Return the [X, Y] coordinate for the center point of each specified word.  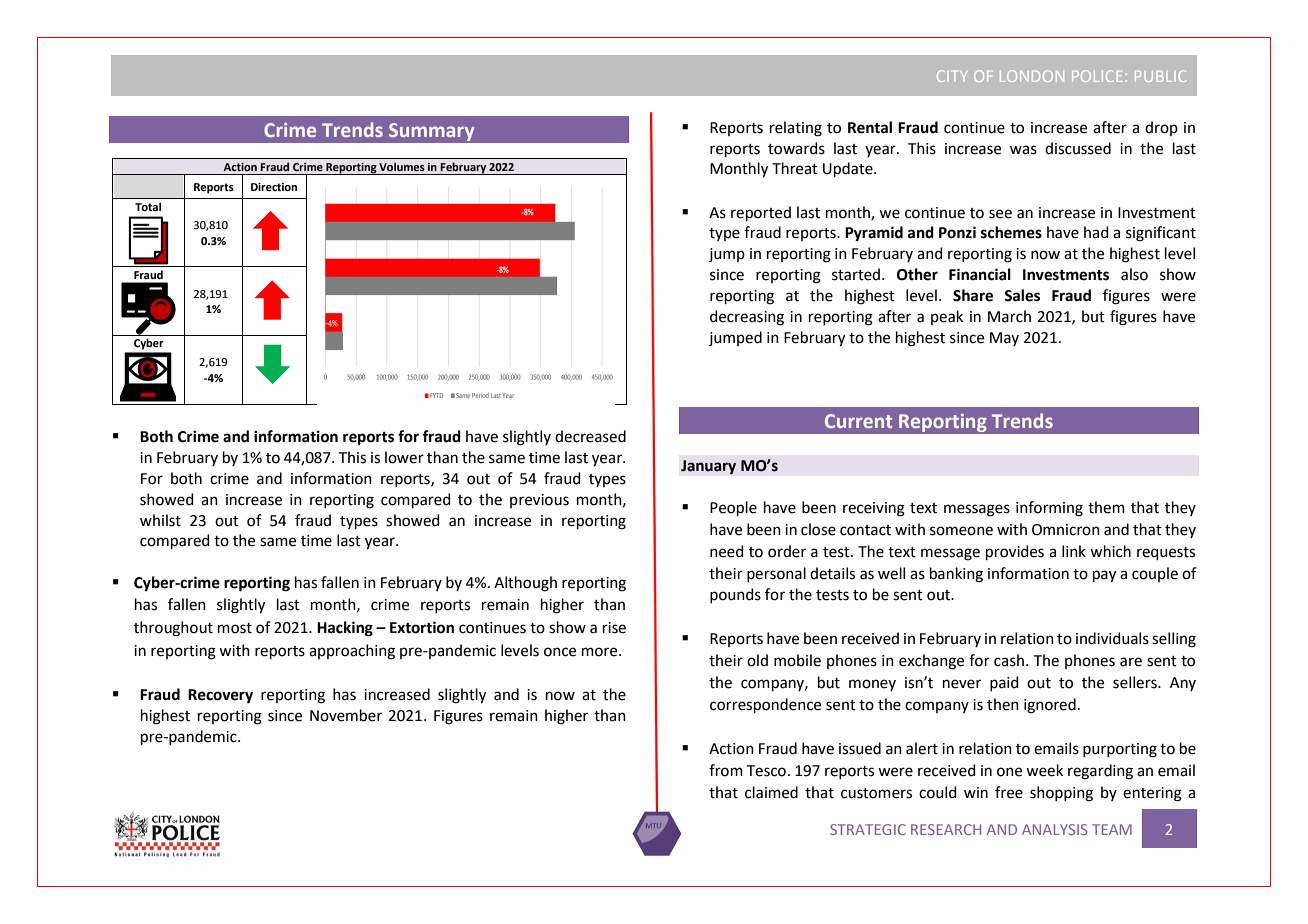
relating [796, 129]
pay [1104, 576]
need [727, 551]
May [1004, 339]
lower [404, 457]
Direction [274, 187]
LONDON [1032, 76]
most [235, 628]
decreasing [747, 318]
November [346, 715]
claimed [771, 792]
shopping [1061, 794]
